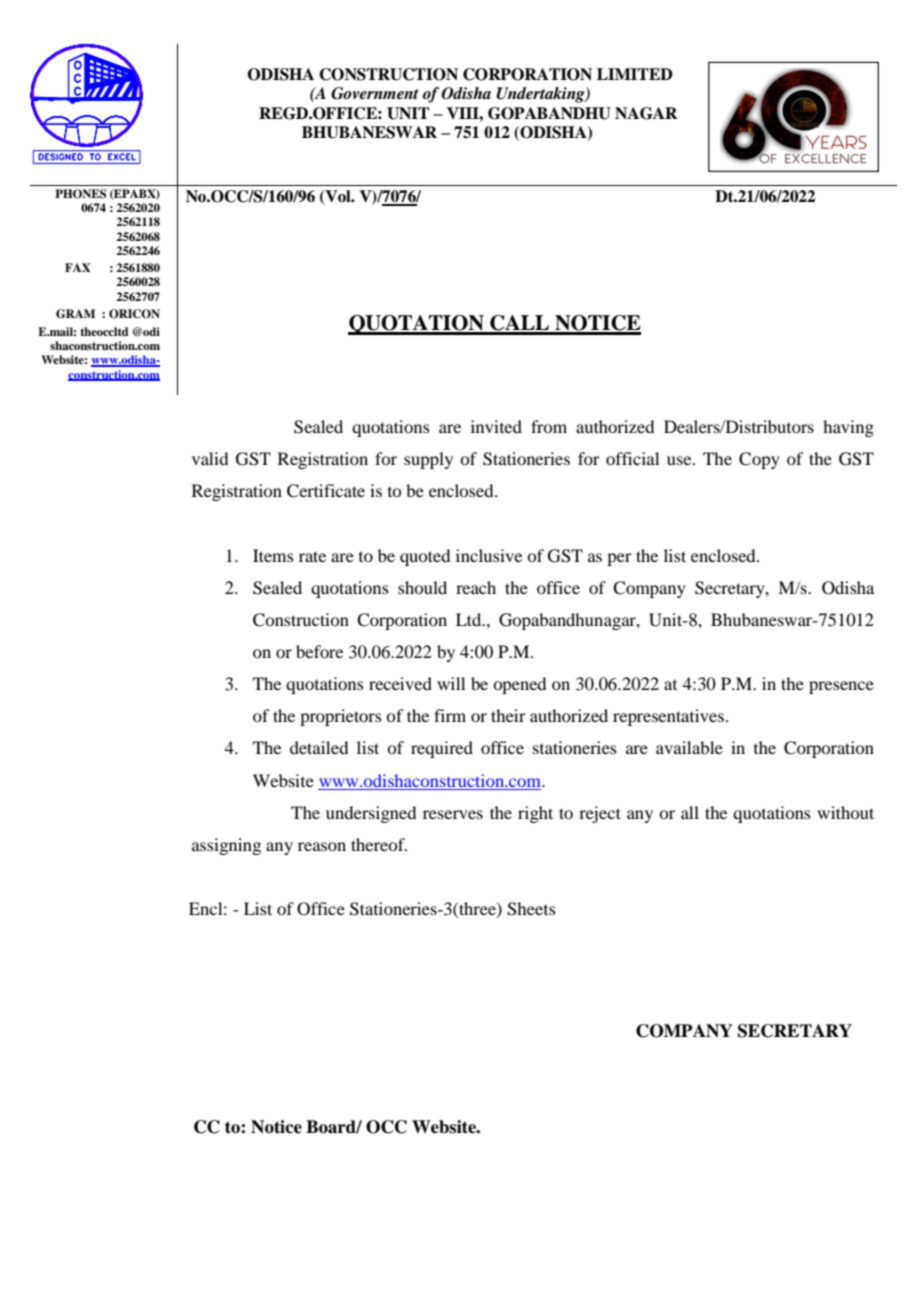 This image has width=924, height=1307. I want to click on invited, so click(496, 426).
